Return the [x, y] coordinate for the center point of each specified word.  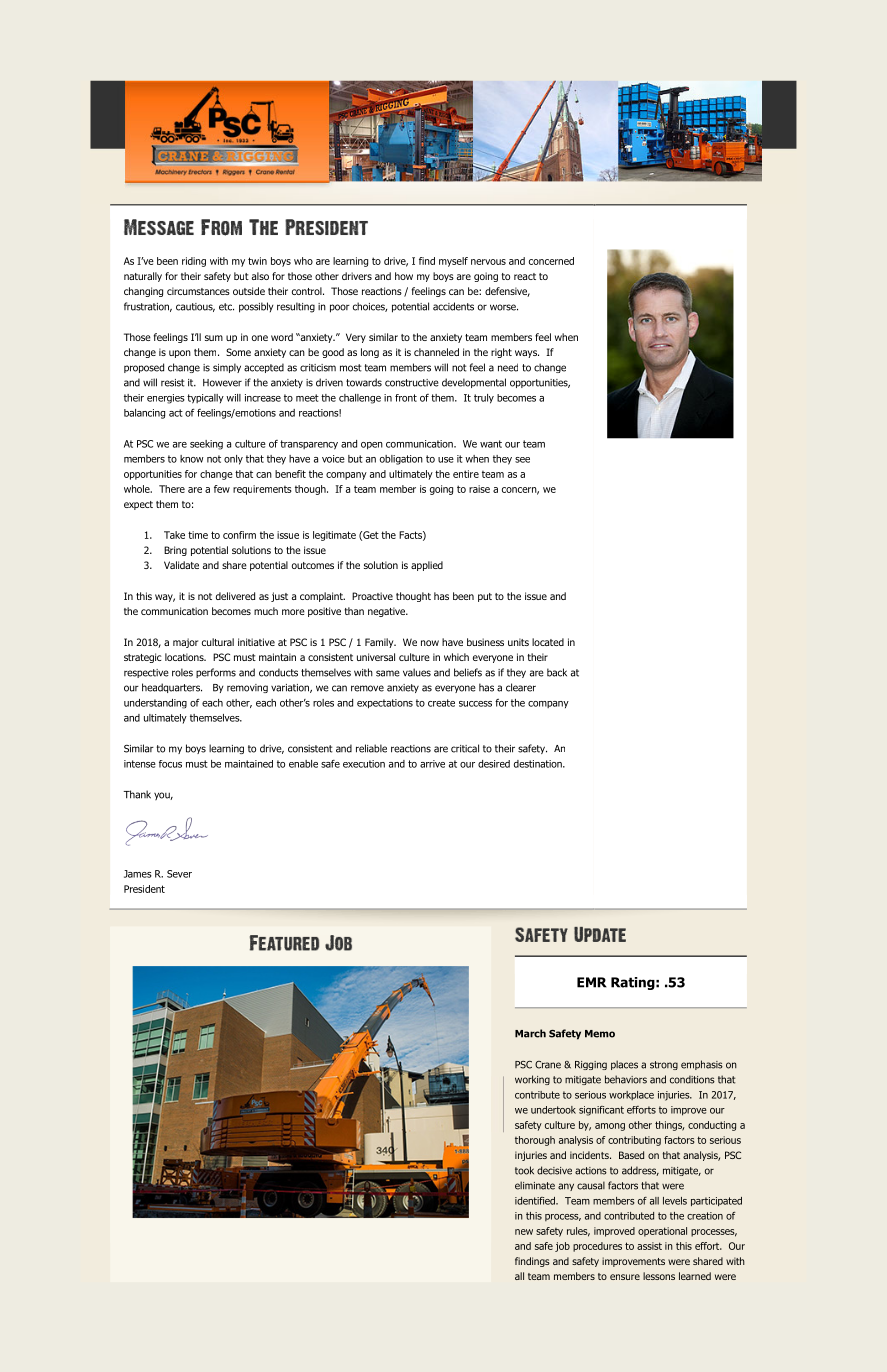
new [524, 1232]
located [548, 642]
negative [387, 612]
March [530, 1033]
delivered [235, 596]
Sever [179, 874]
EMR [592, 982]
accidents [453, 306]
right [501, 353]
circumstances [198, 291]
